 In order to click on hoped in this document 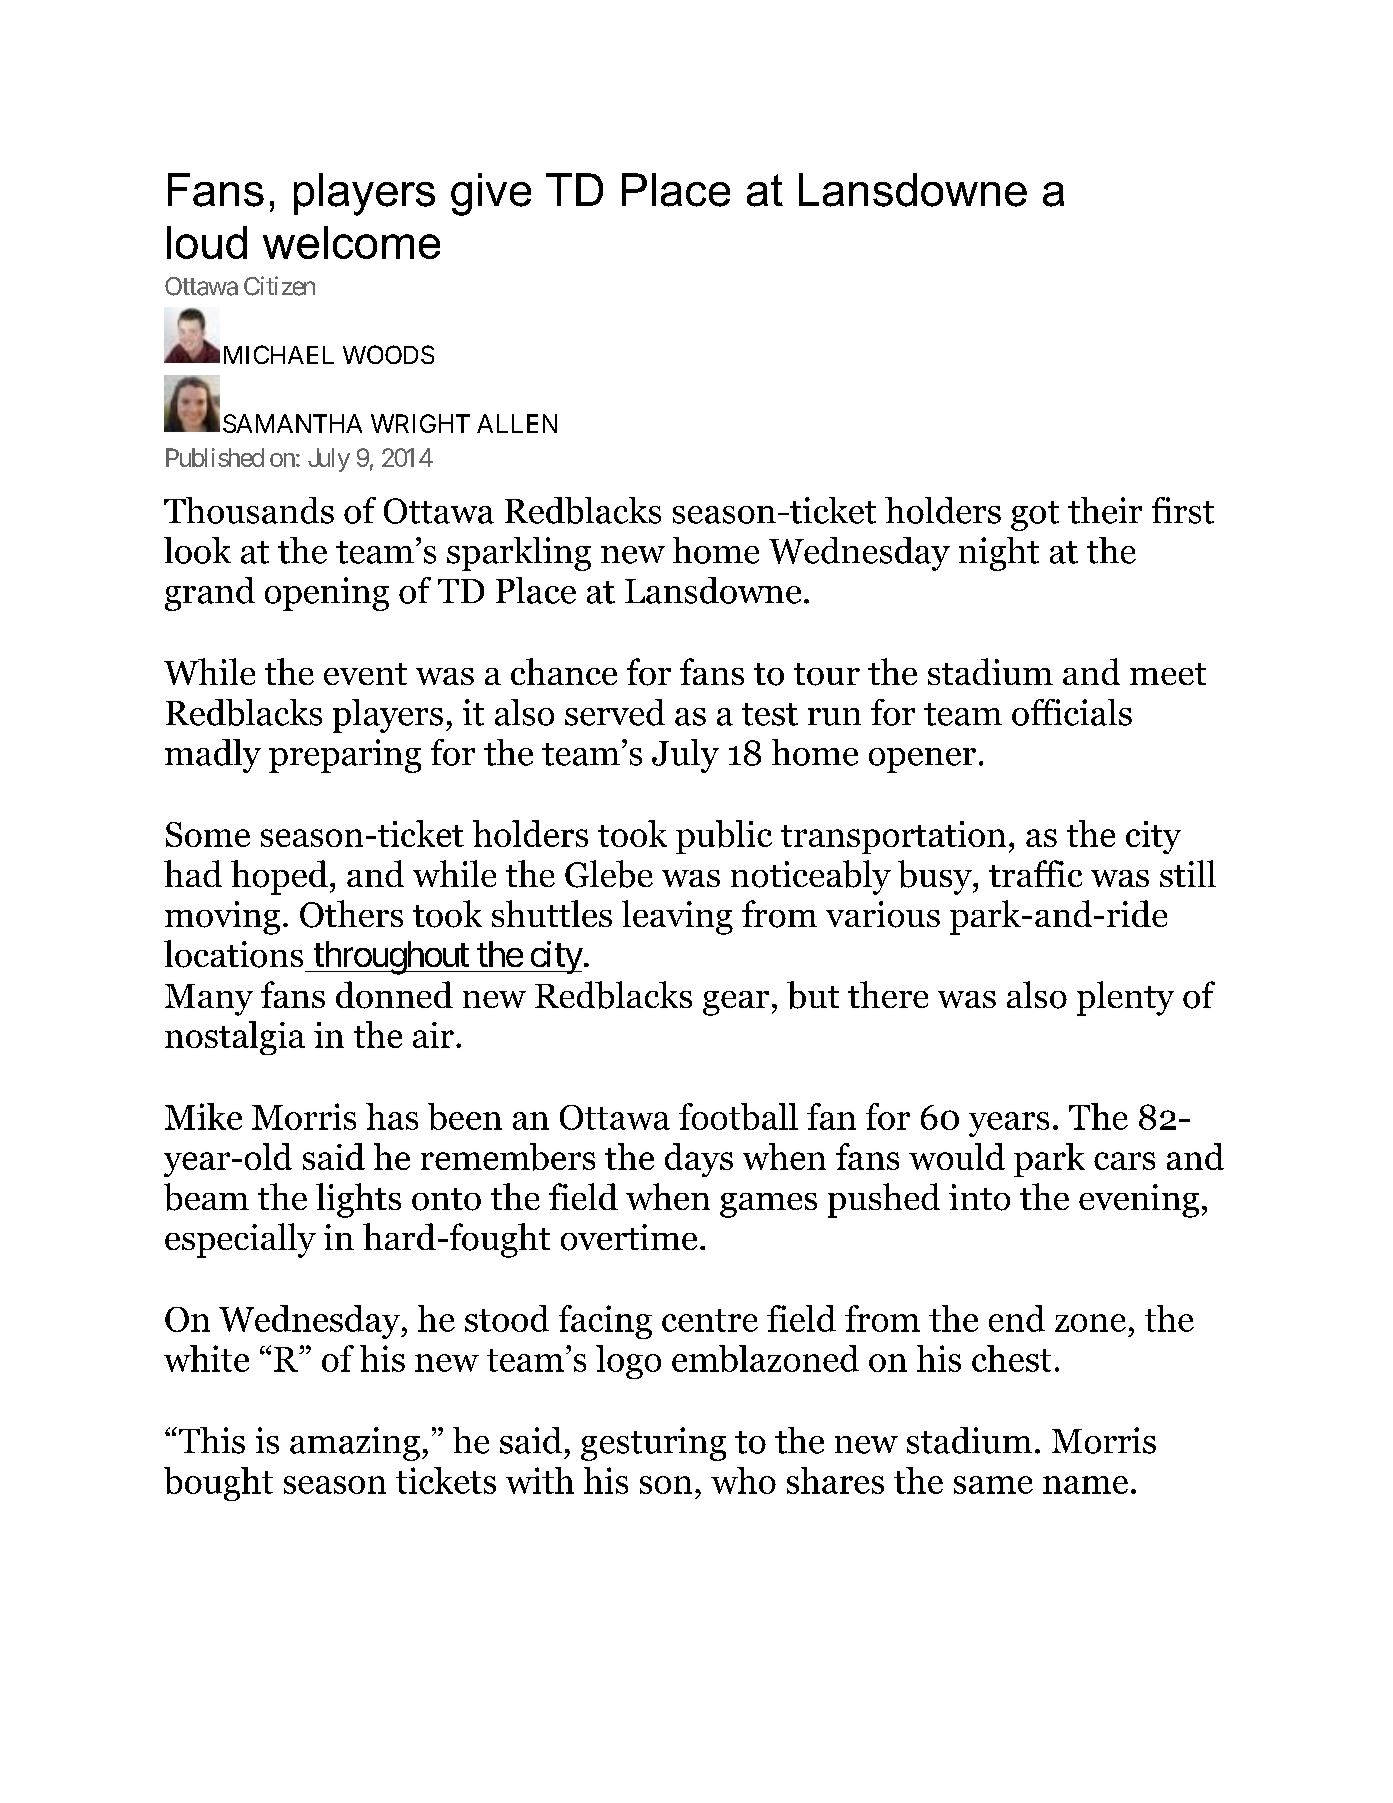, I will do `click(279, 877)`.
